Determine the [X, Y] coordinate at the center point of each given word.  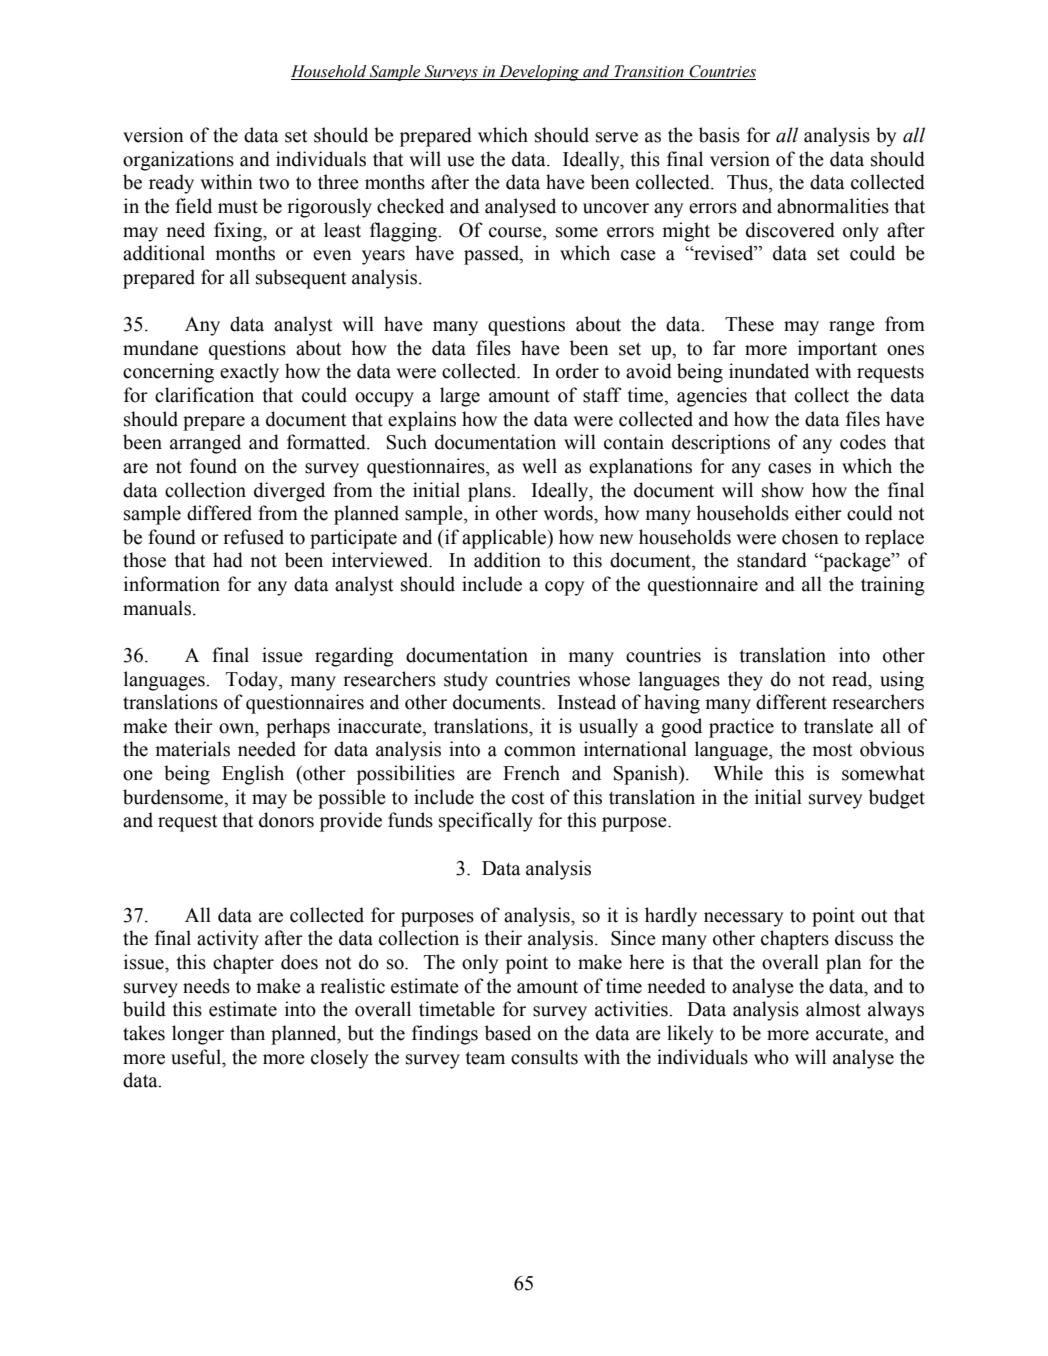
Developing [539, 73]
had [228, 560]
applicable [505, 539]
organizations [178, 161]
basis [719, 135]
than [247, 1033]
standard [772, 560]
